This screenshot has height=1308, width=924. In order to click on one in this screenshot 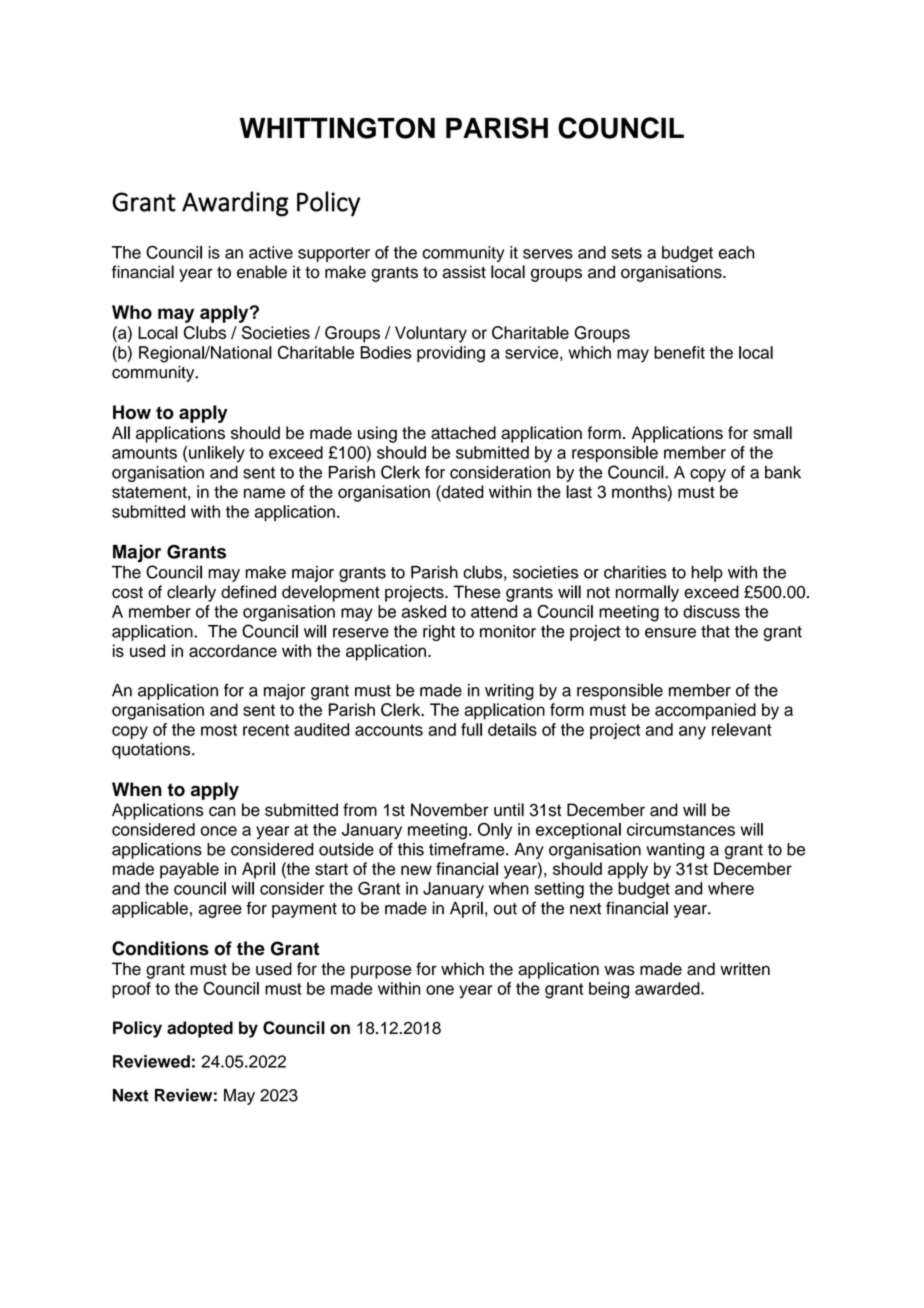, I will do `click(440, 990)`.
